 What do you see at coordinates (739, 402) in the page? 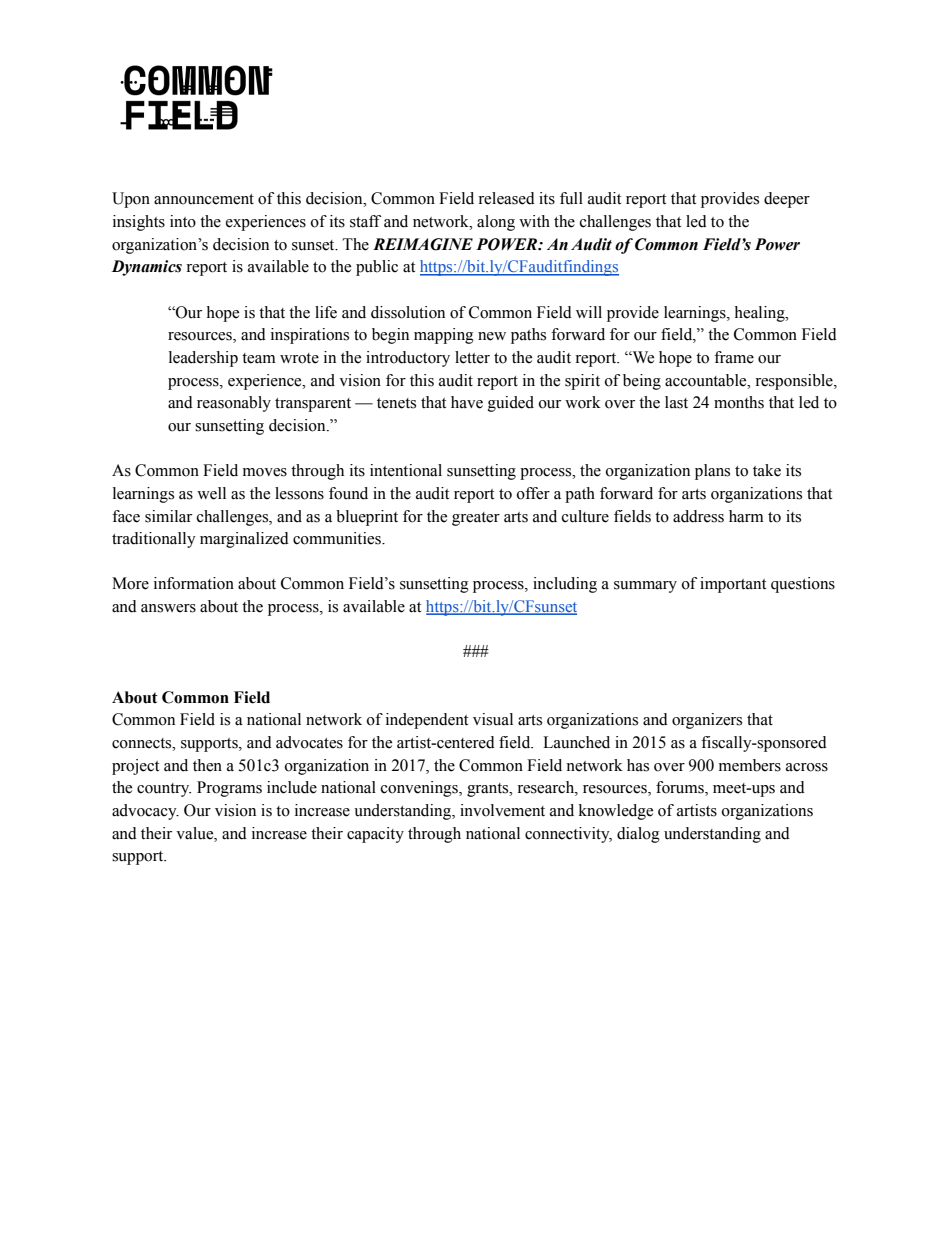
I see `months` at bounding box center [739, 402].
